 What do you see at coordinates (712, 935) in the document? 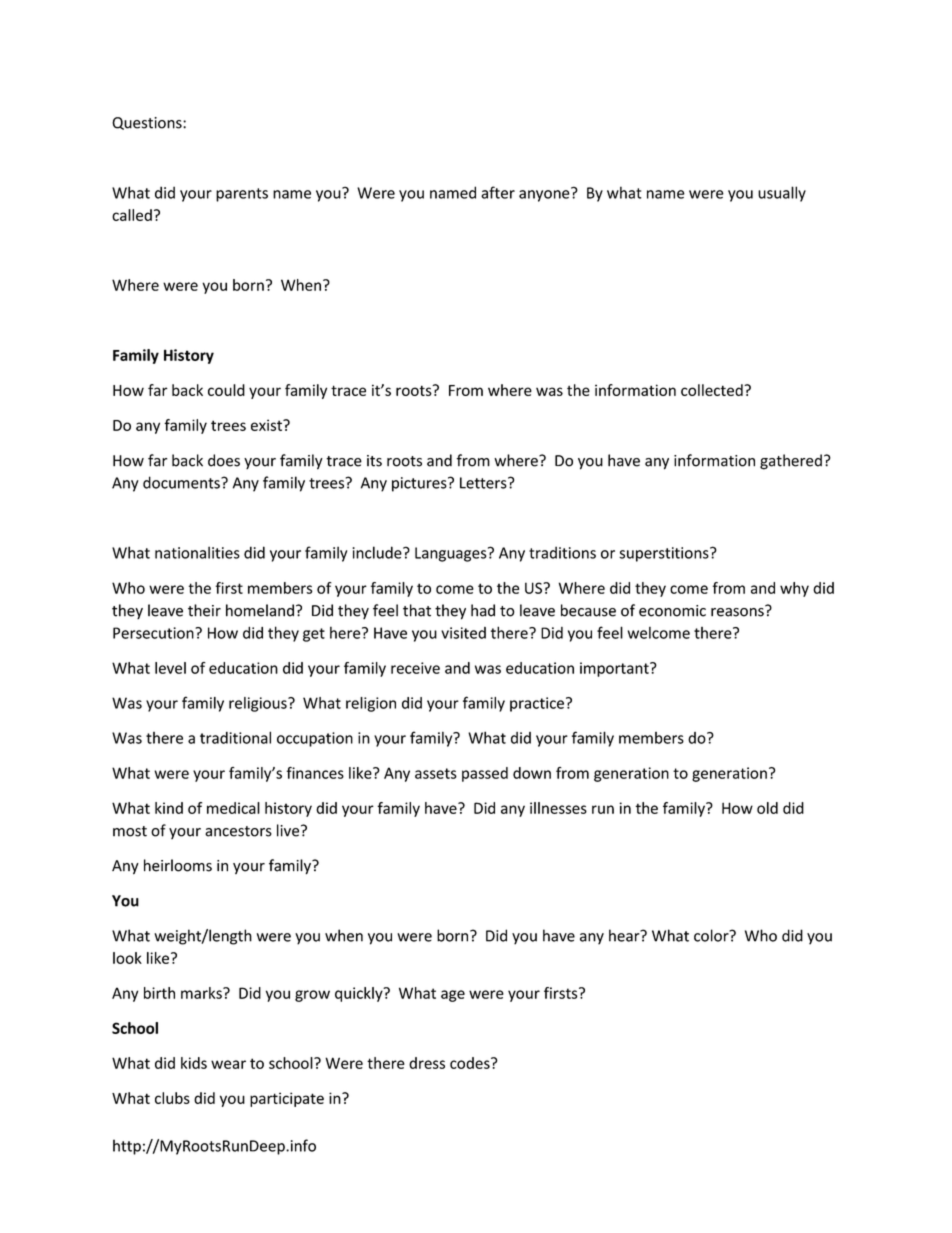
I see `color` at bounding box center [712, 935].
